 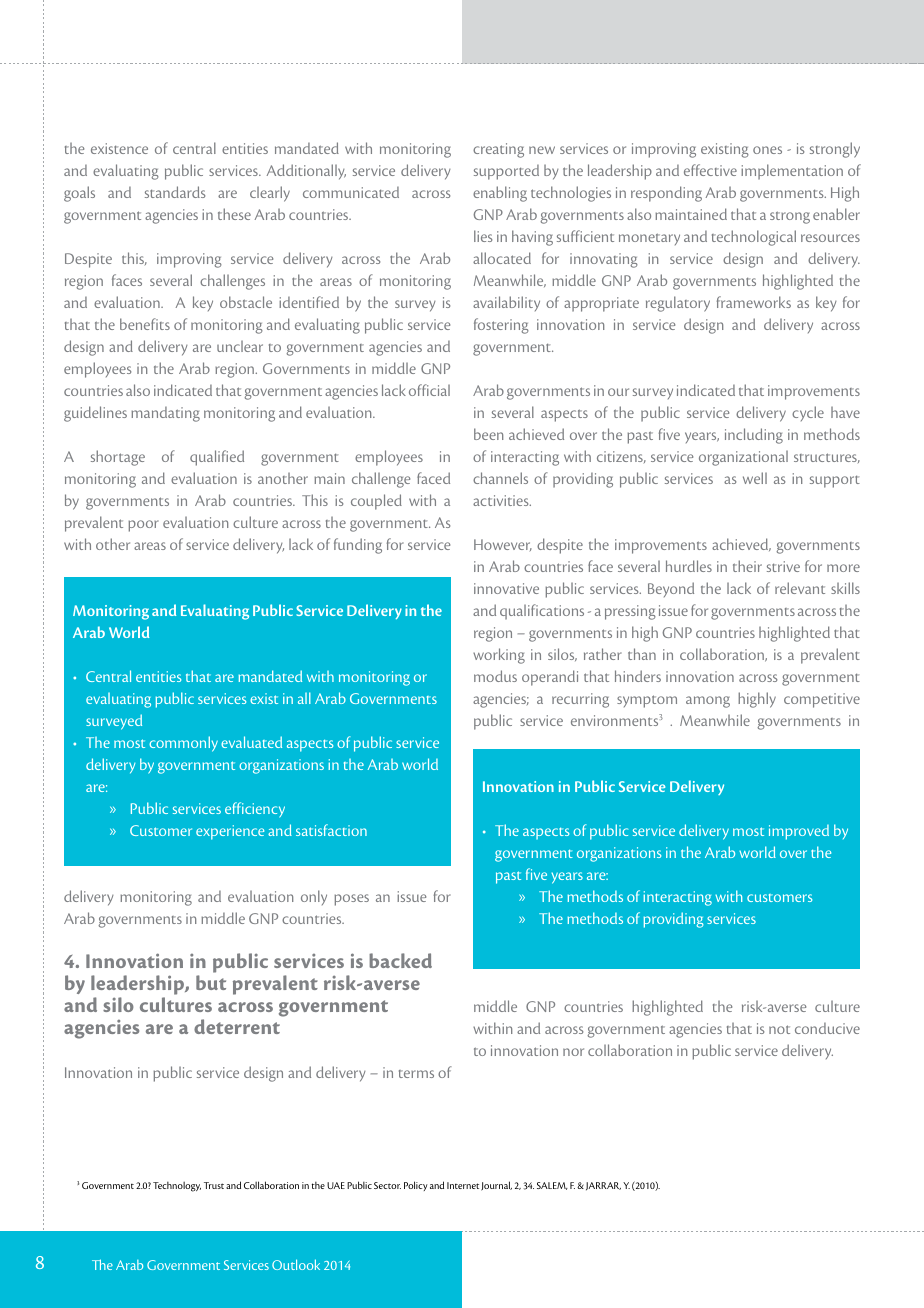 I want to click on experience, so click(x=230, y=832).
